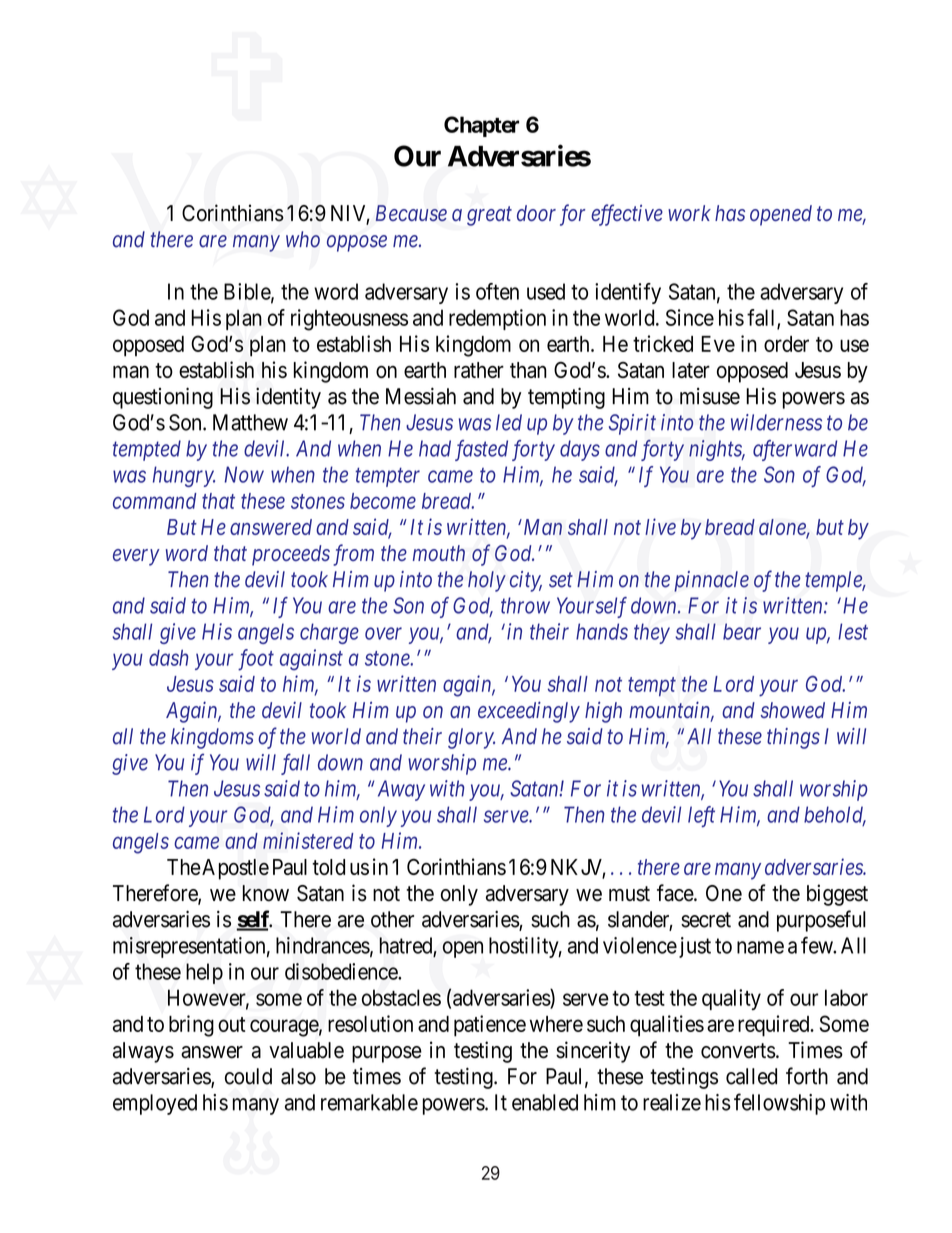  Describe the element at coordinates (154, 501) in the screenshot. I see `command` at that location.
